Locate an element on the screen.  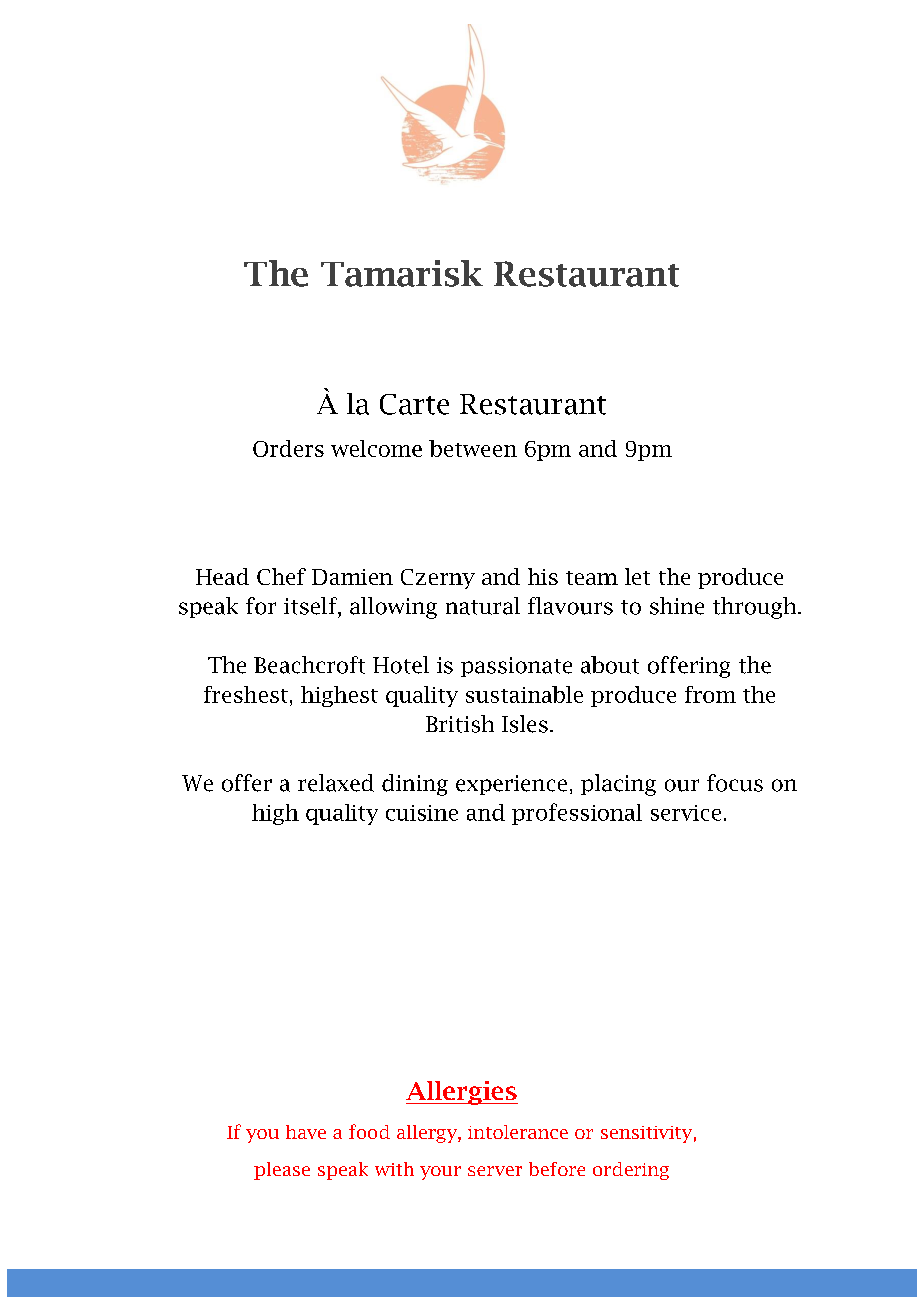
have is located at coordinates (306, 1132).
